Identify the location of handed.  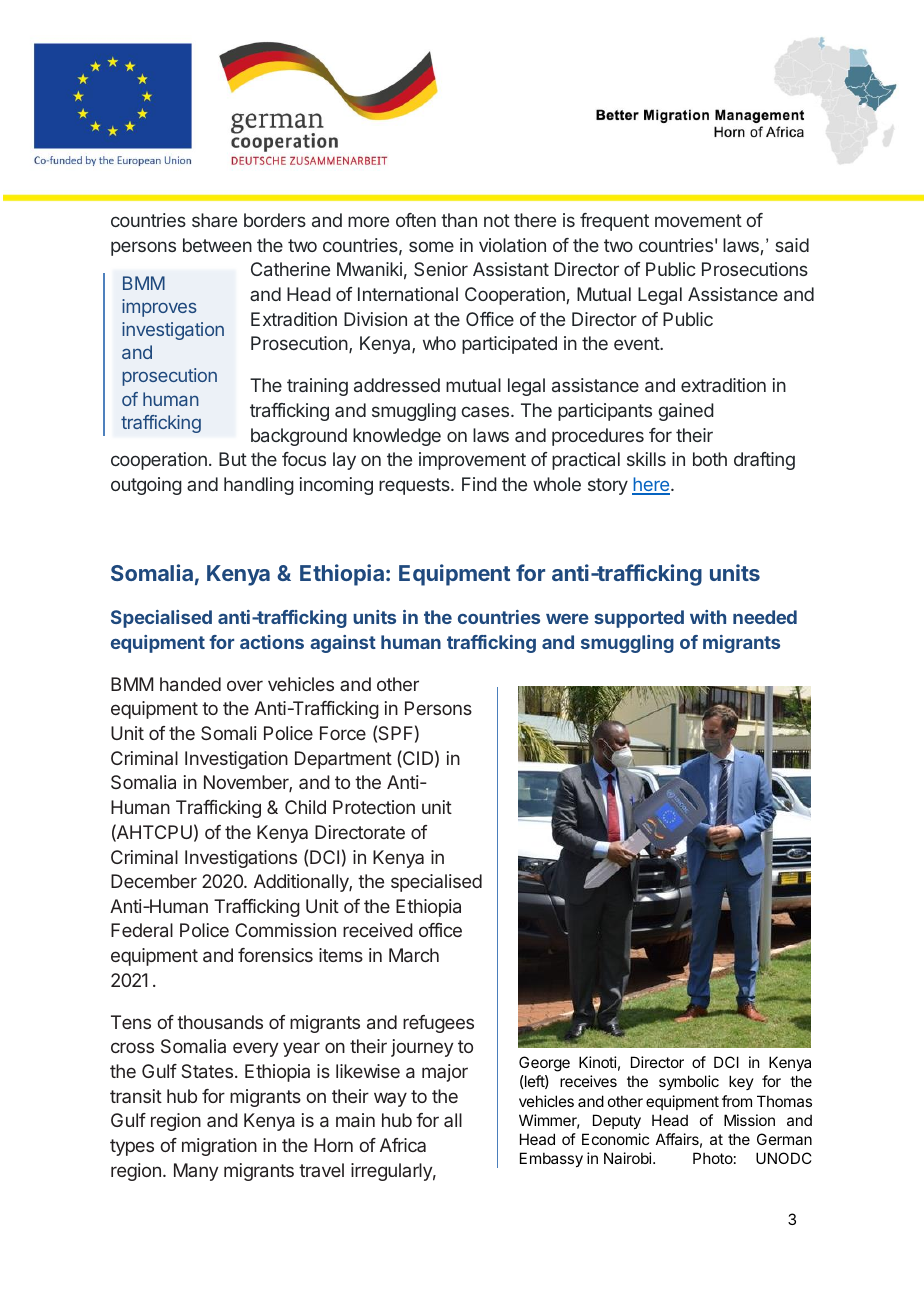
(190, 684).
